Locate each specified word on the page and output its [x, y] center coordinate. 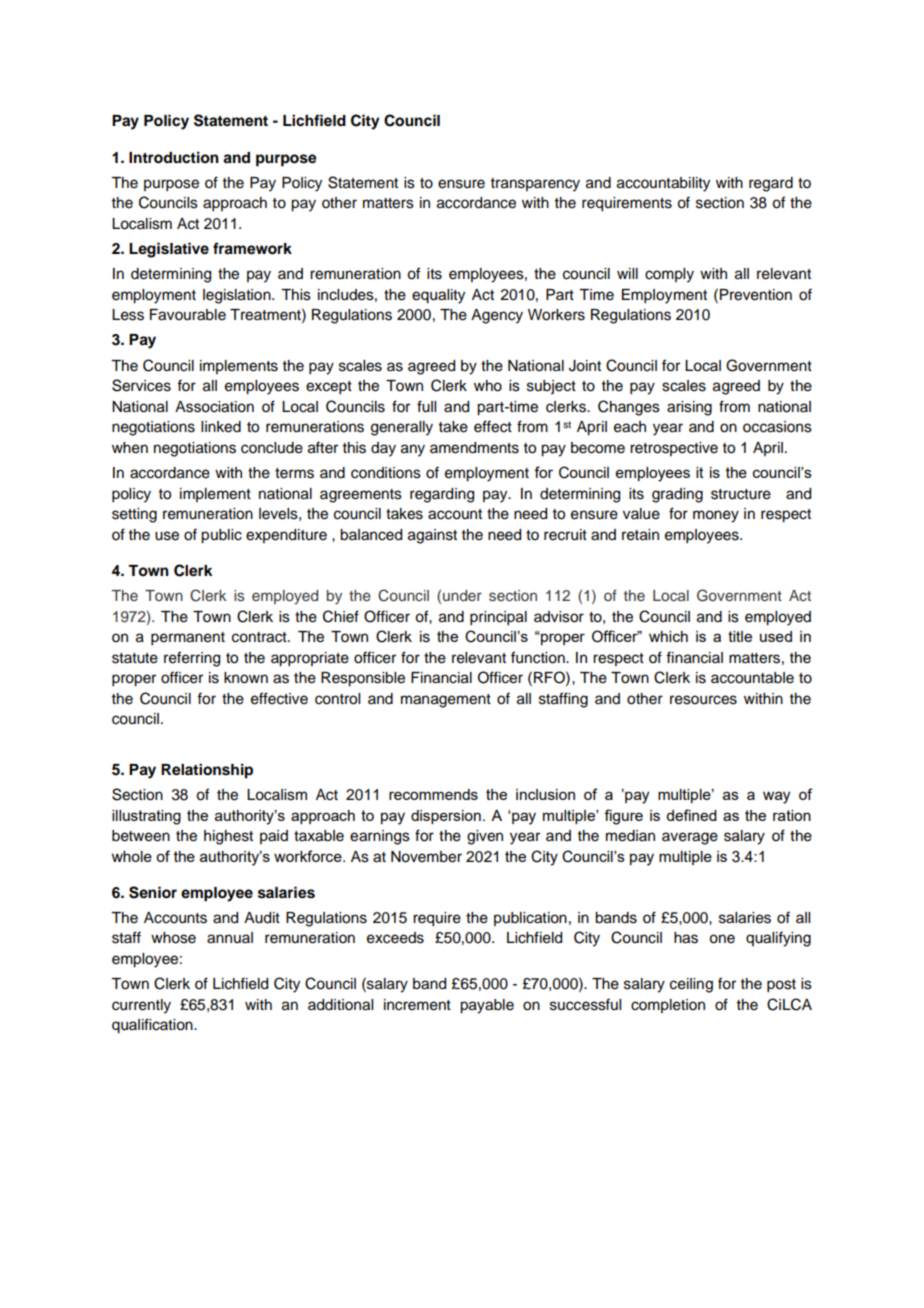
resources [703, 700]
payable [487, 1006]
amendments [474, 448]
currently [141, 1006]
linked [221, 427]
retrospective [674, 449]
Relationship [207, 771]
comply [669, 275]
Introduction [174, 157]
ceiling [691, 985]
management [446, 701]
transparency [535, 185]
